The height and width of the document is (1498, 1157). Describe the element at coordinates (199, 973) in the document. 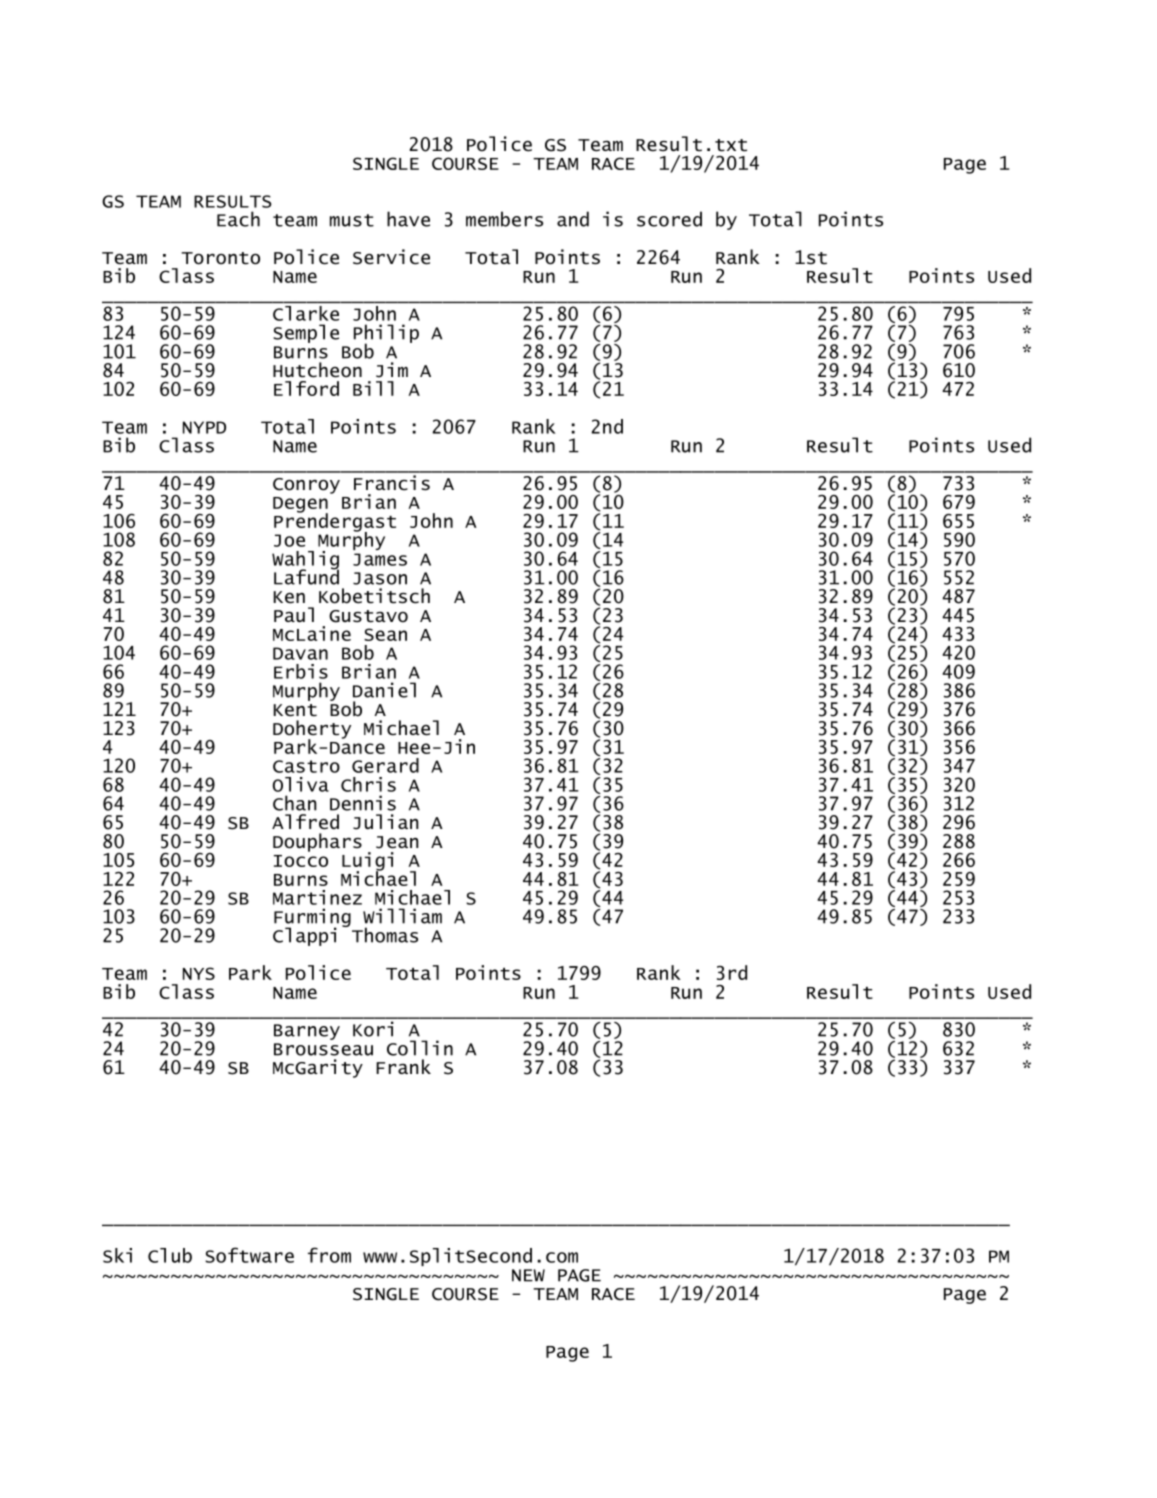

I see `NYS` at that location.
